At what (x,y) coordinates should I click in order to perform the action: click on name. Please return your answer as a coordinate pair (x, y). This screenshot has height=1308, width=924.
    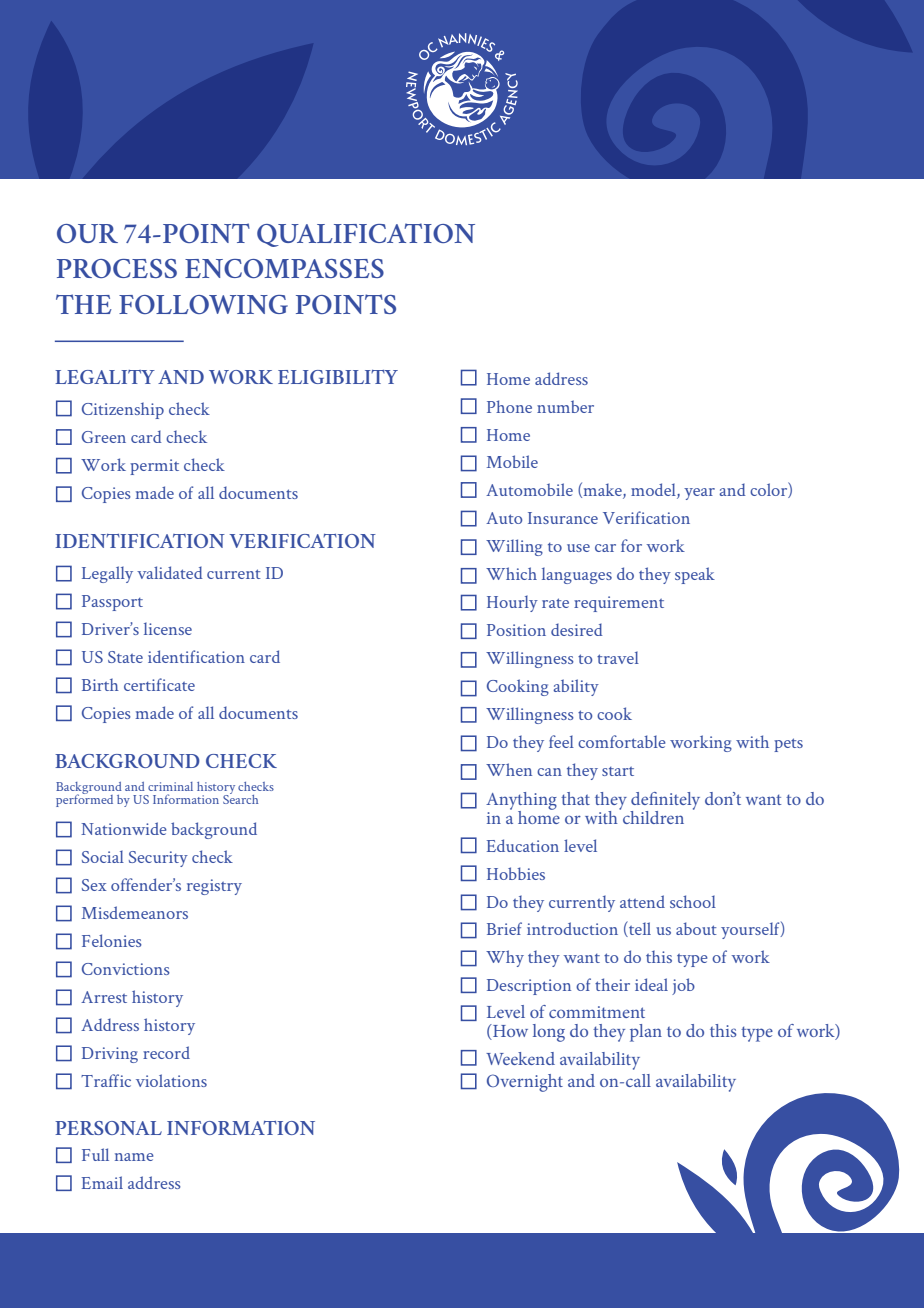
    Looking at the image, I should click on (134, 1157).
